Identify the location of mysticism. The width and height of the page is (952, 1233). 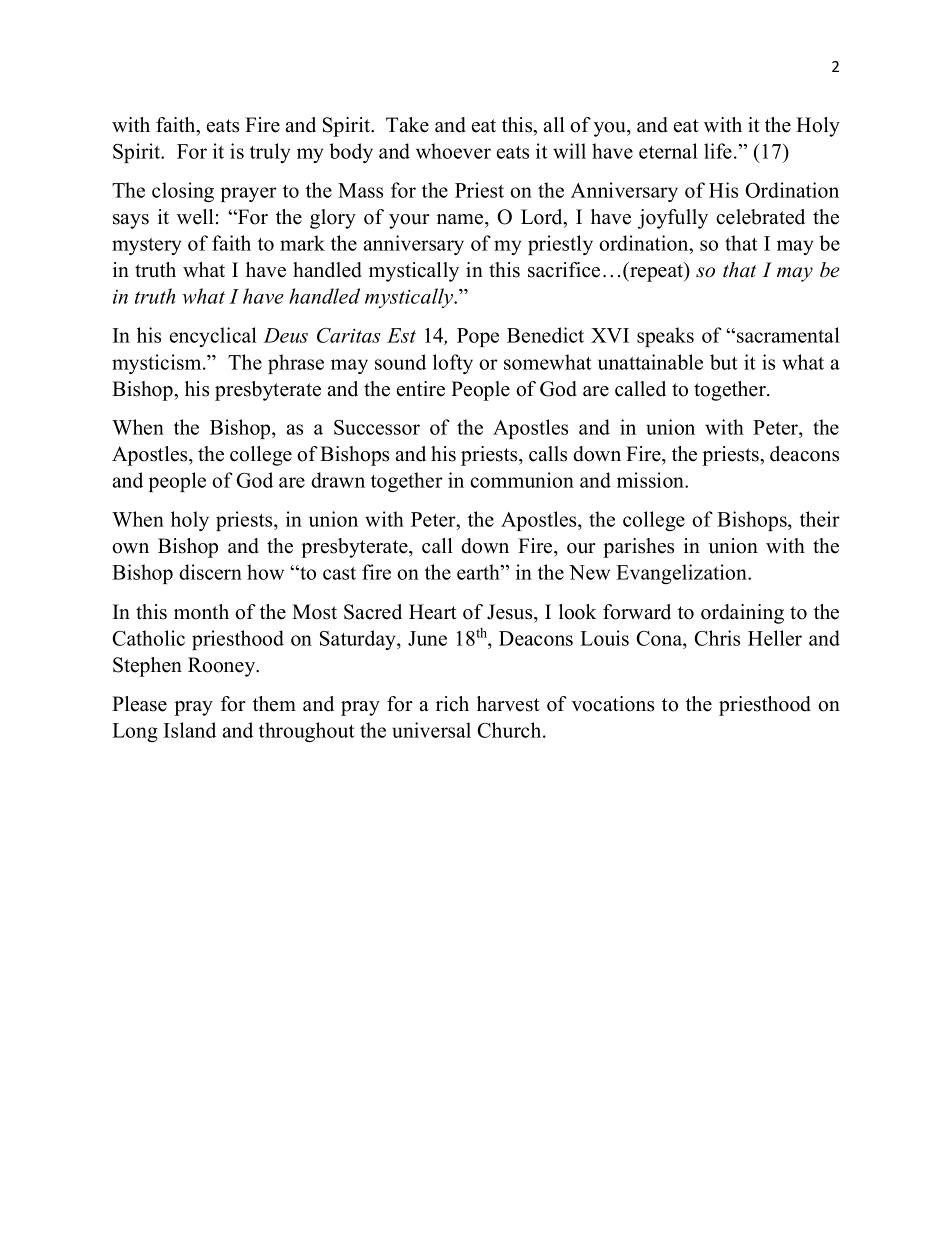
(158, 364).
